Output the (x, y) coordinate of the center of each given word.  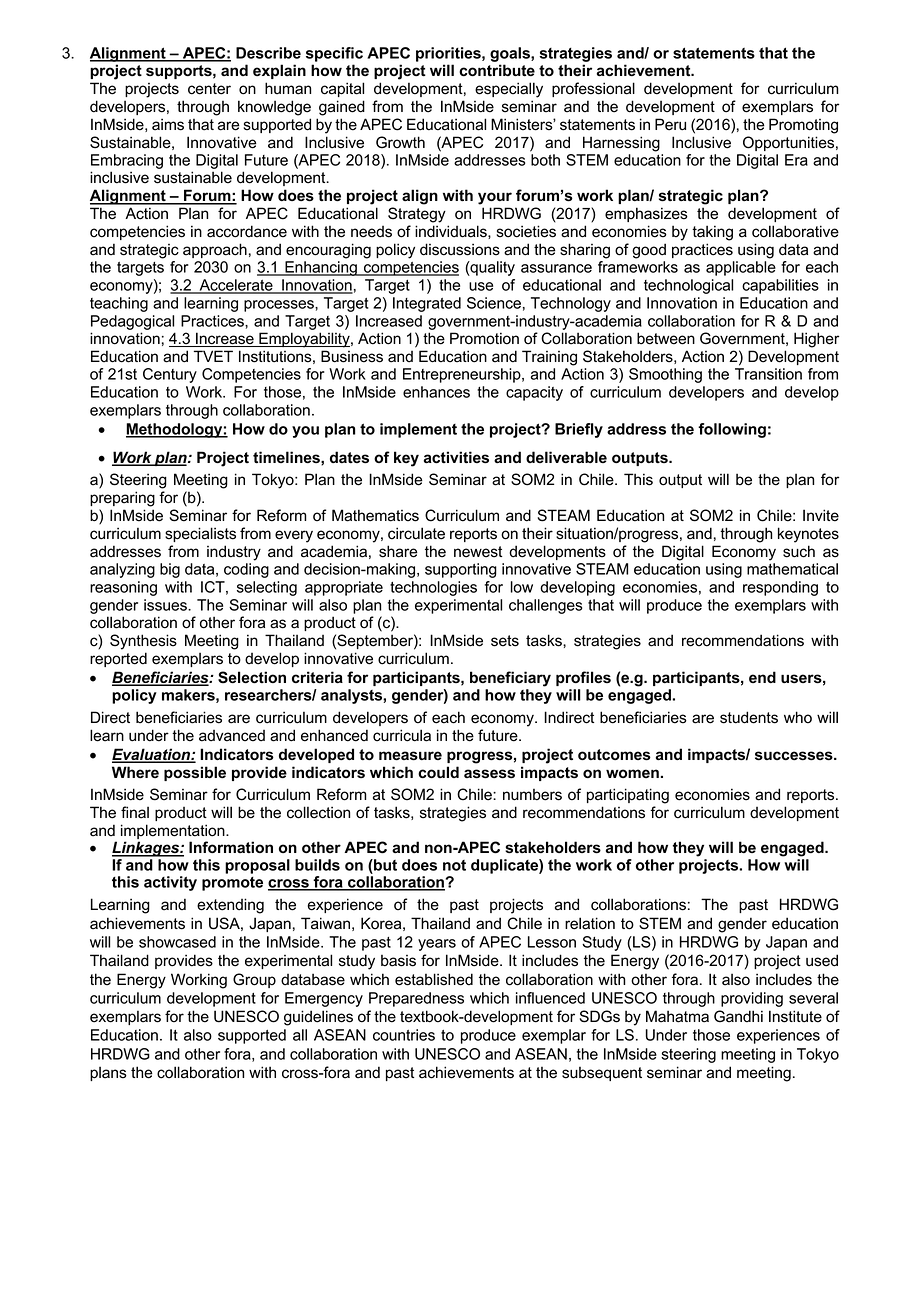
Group (254, 980)
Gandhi (738, 1016)
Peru (670, 124)
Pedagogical (132, 322)
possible (195, 773)
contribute (497, 70)
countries (404, 1035)
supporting (461, 570)
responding (780, 588)
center (209, 89)
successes (795, 756)
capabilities (780, 286)
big (170, 570)
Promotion (484, 338)
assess (489, 774)
